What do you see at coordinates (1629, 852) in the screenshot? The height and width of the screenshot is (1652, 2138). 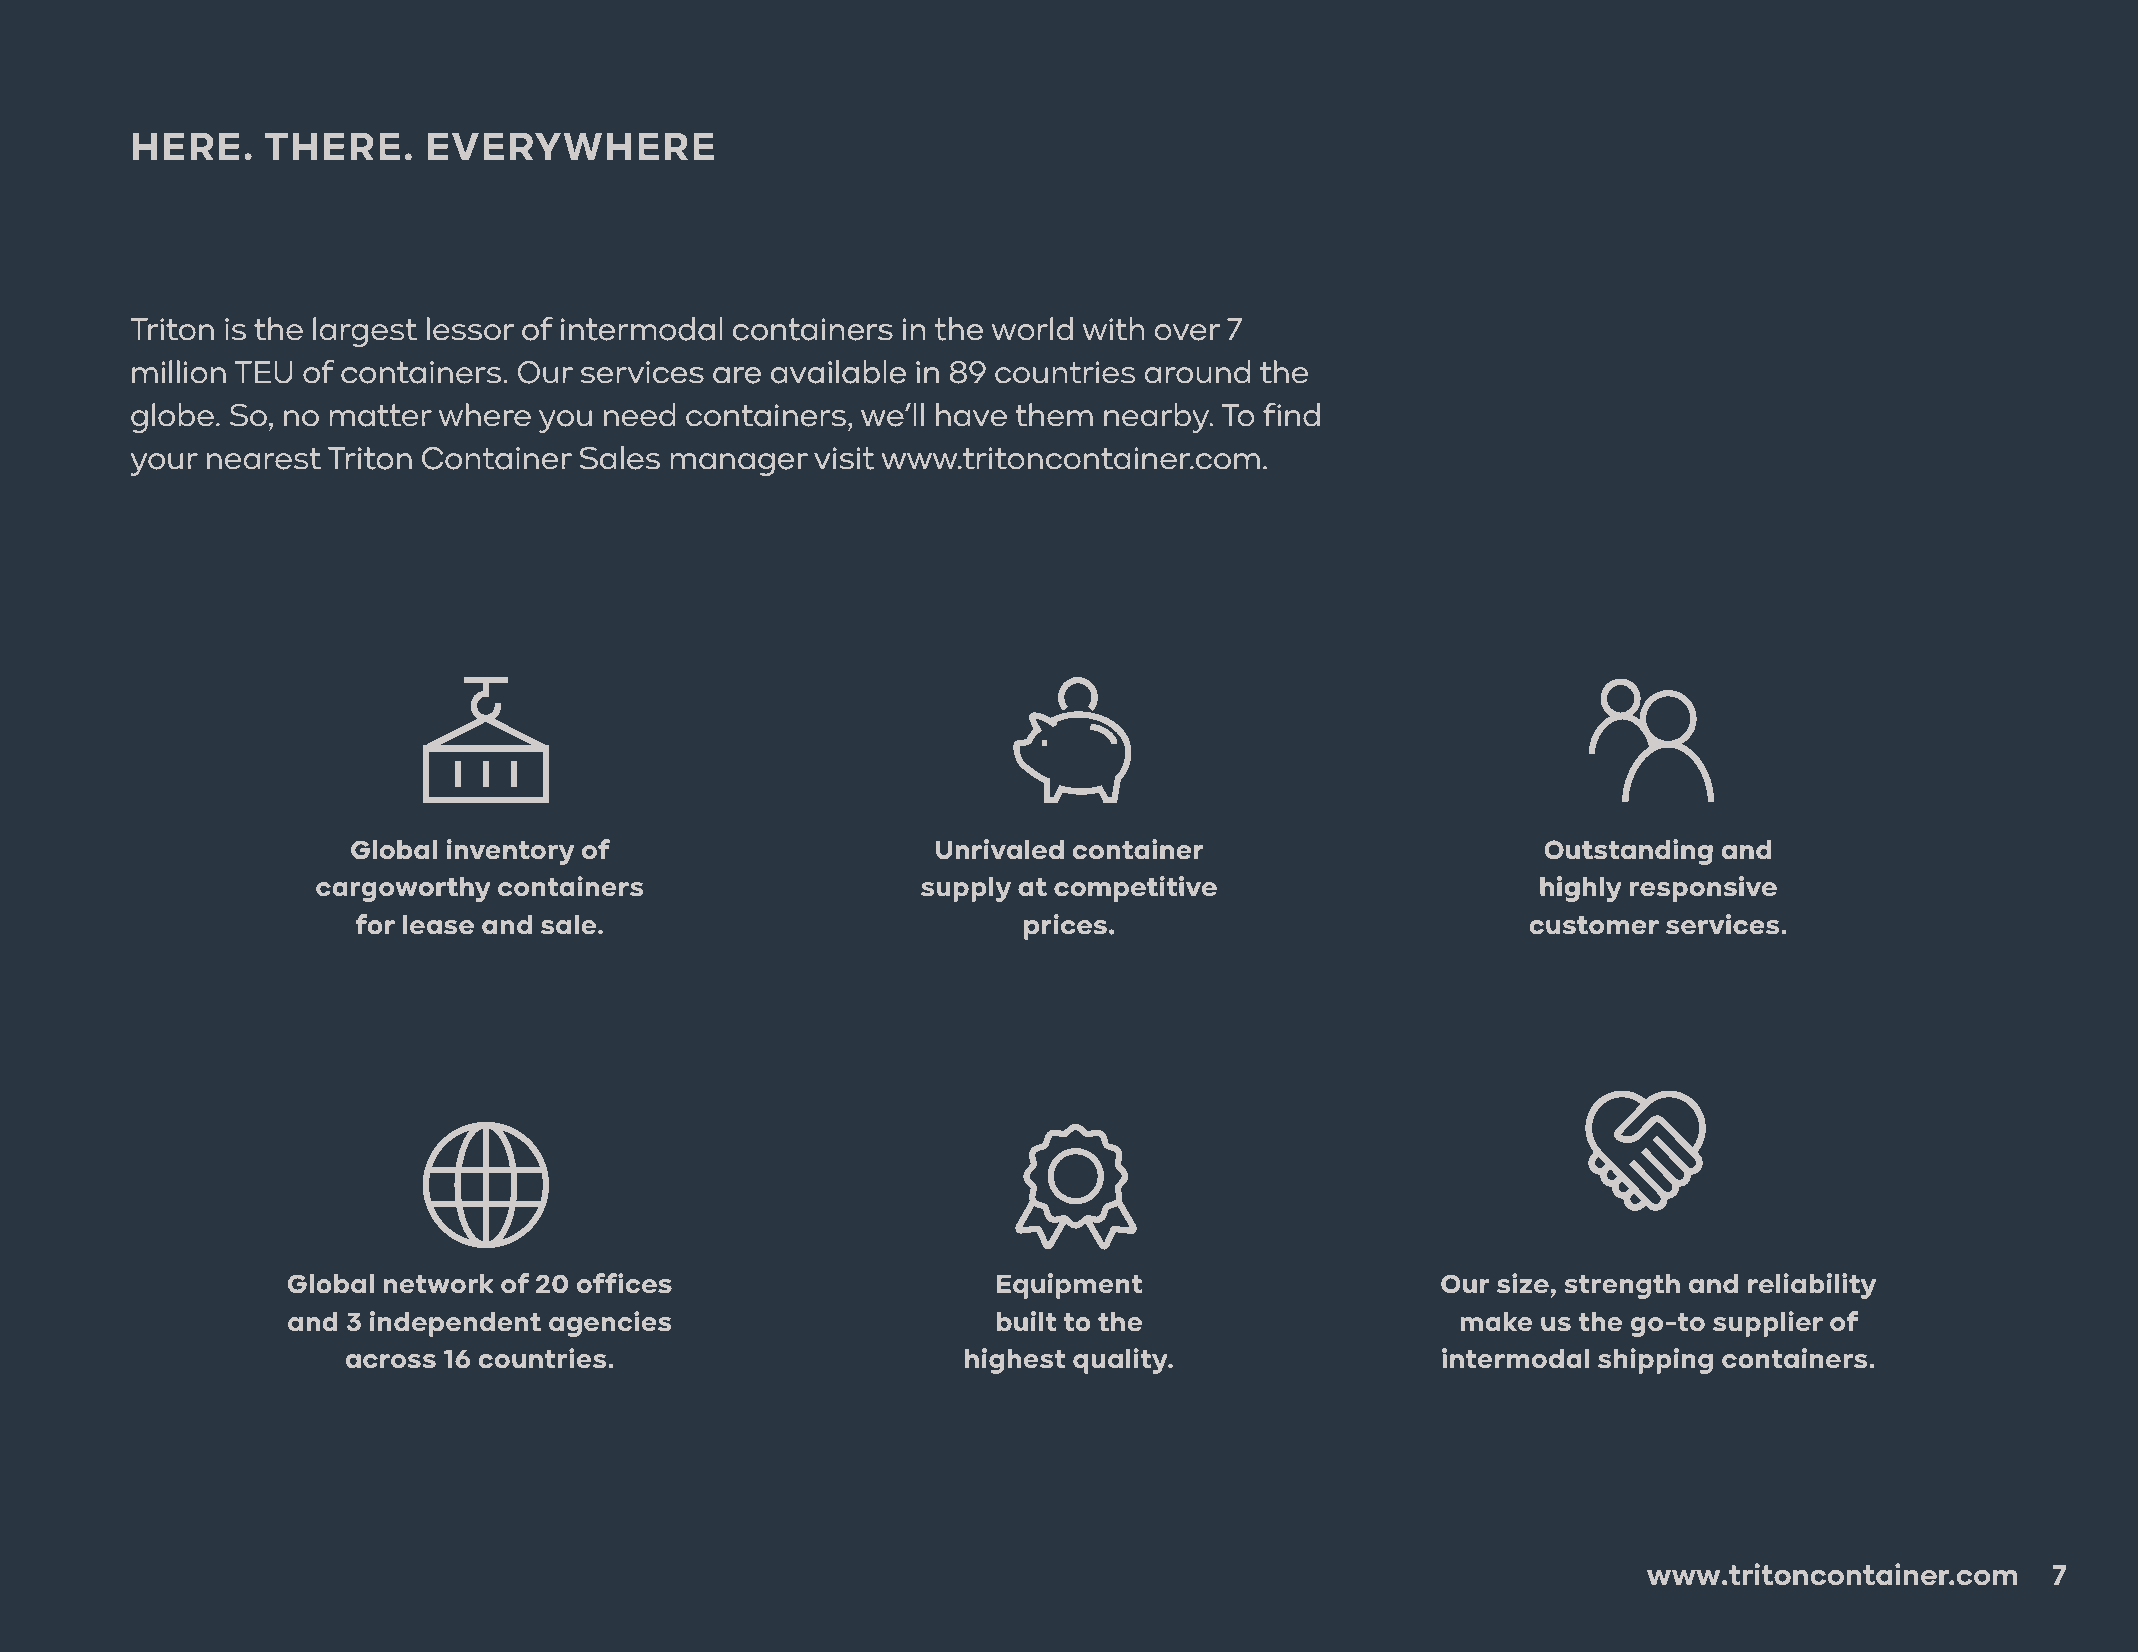 I see `Outstanding` at bounding box center [1629, 852].
